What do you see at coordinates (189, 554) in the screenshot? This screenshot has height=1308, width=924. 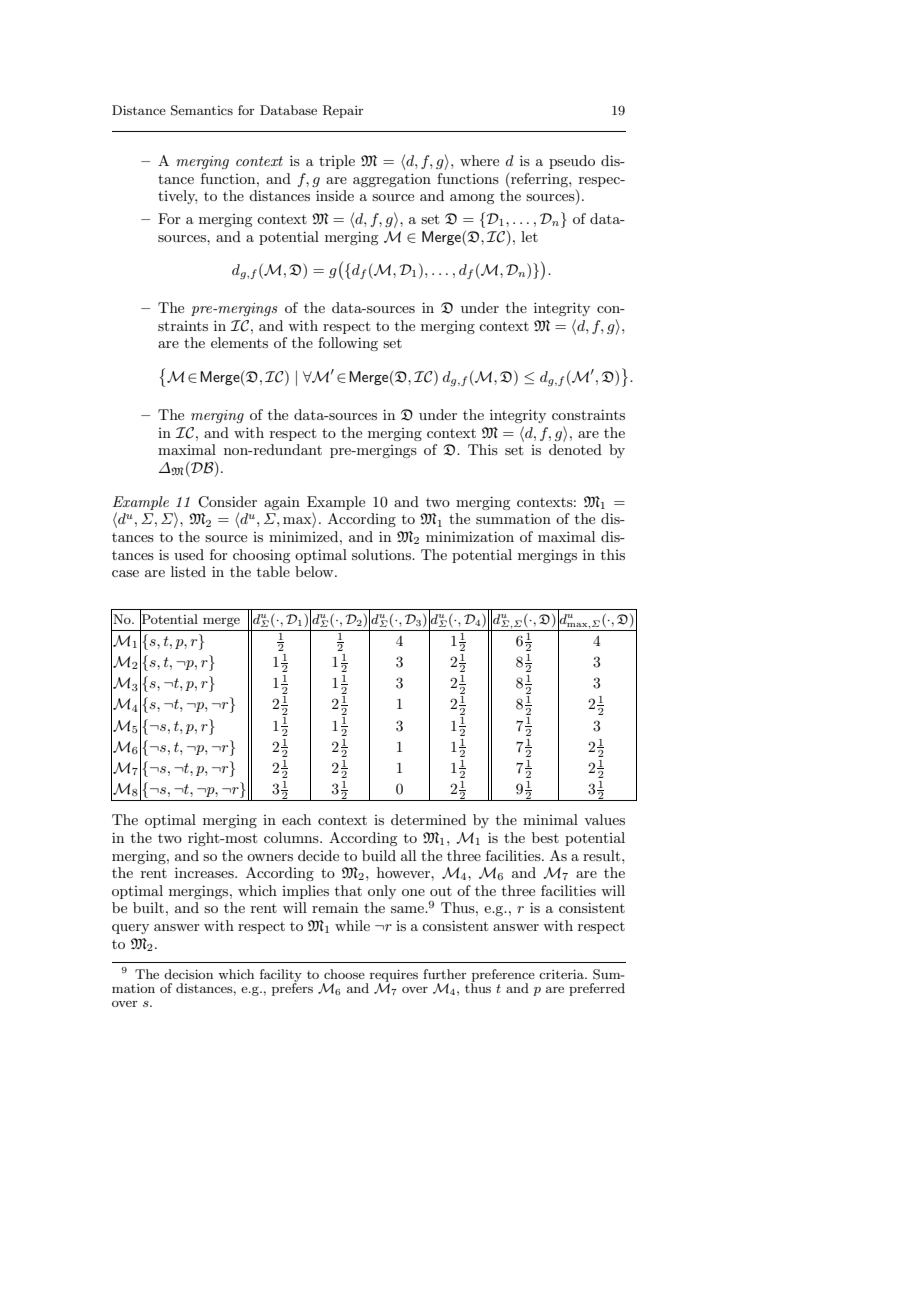 I see `used` at bounding box center [189, 554].
